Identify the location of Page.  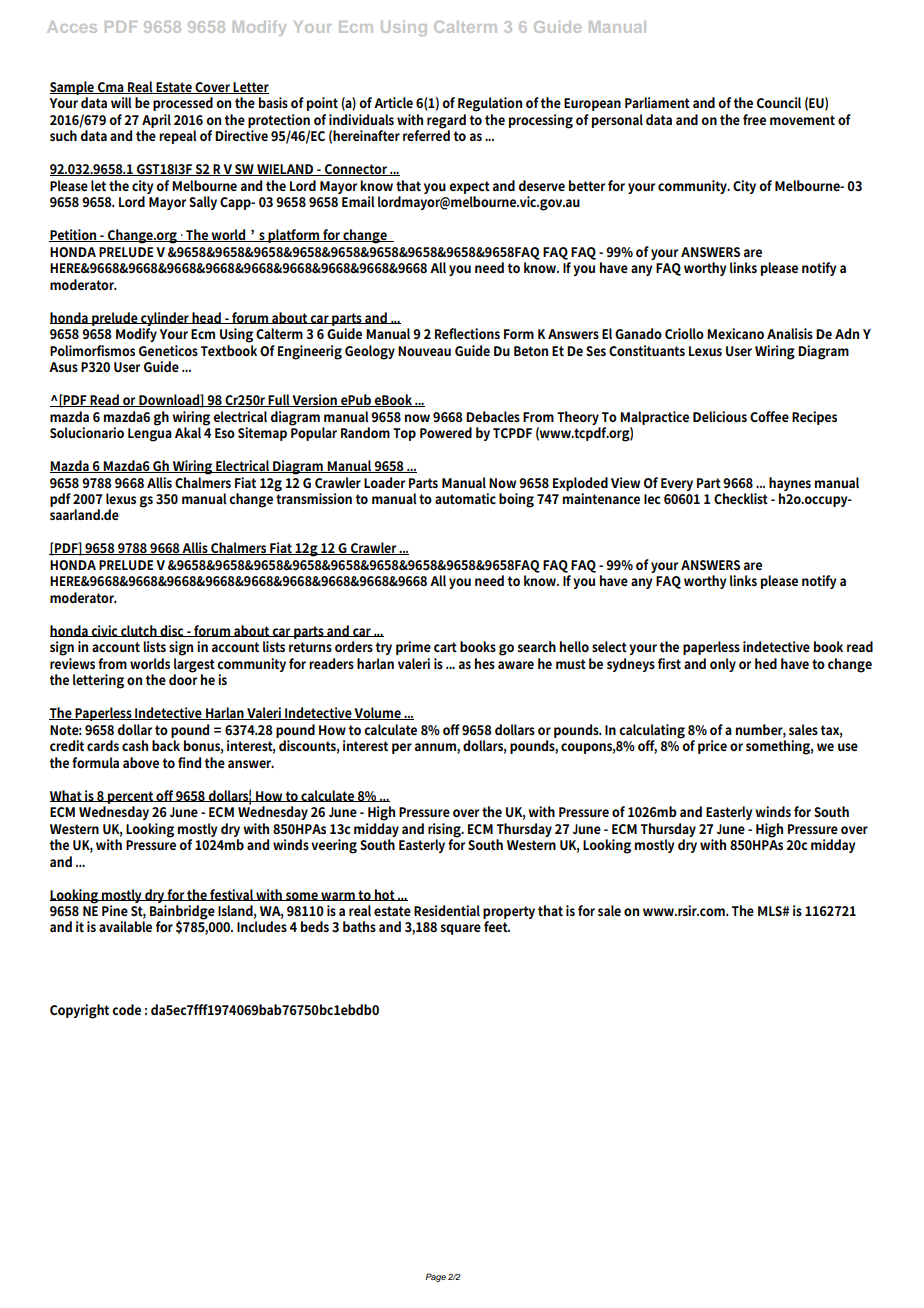
(435, 1277).
